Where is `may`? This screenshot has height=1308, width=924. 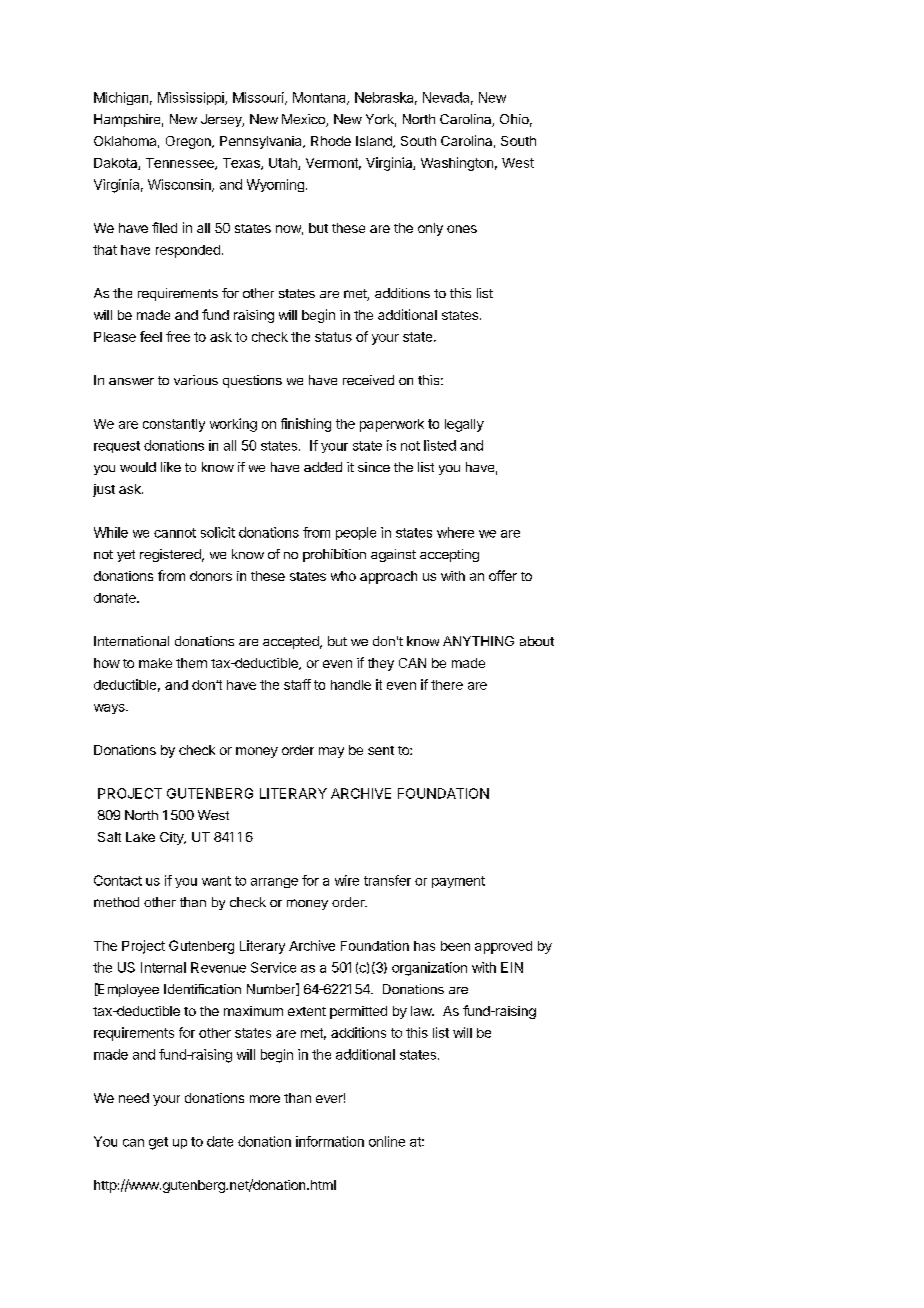 may is located at coordinates (331, 752).
